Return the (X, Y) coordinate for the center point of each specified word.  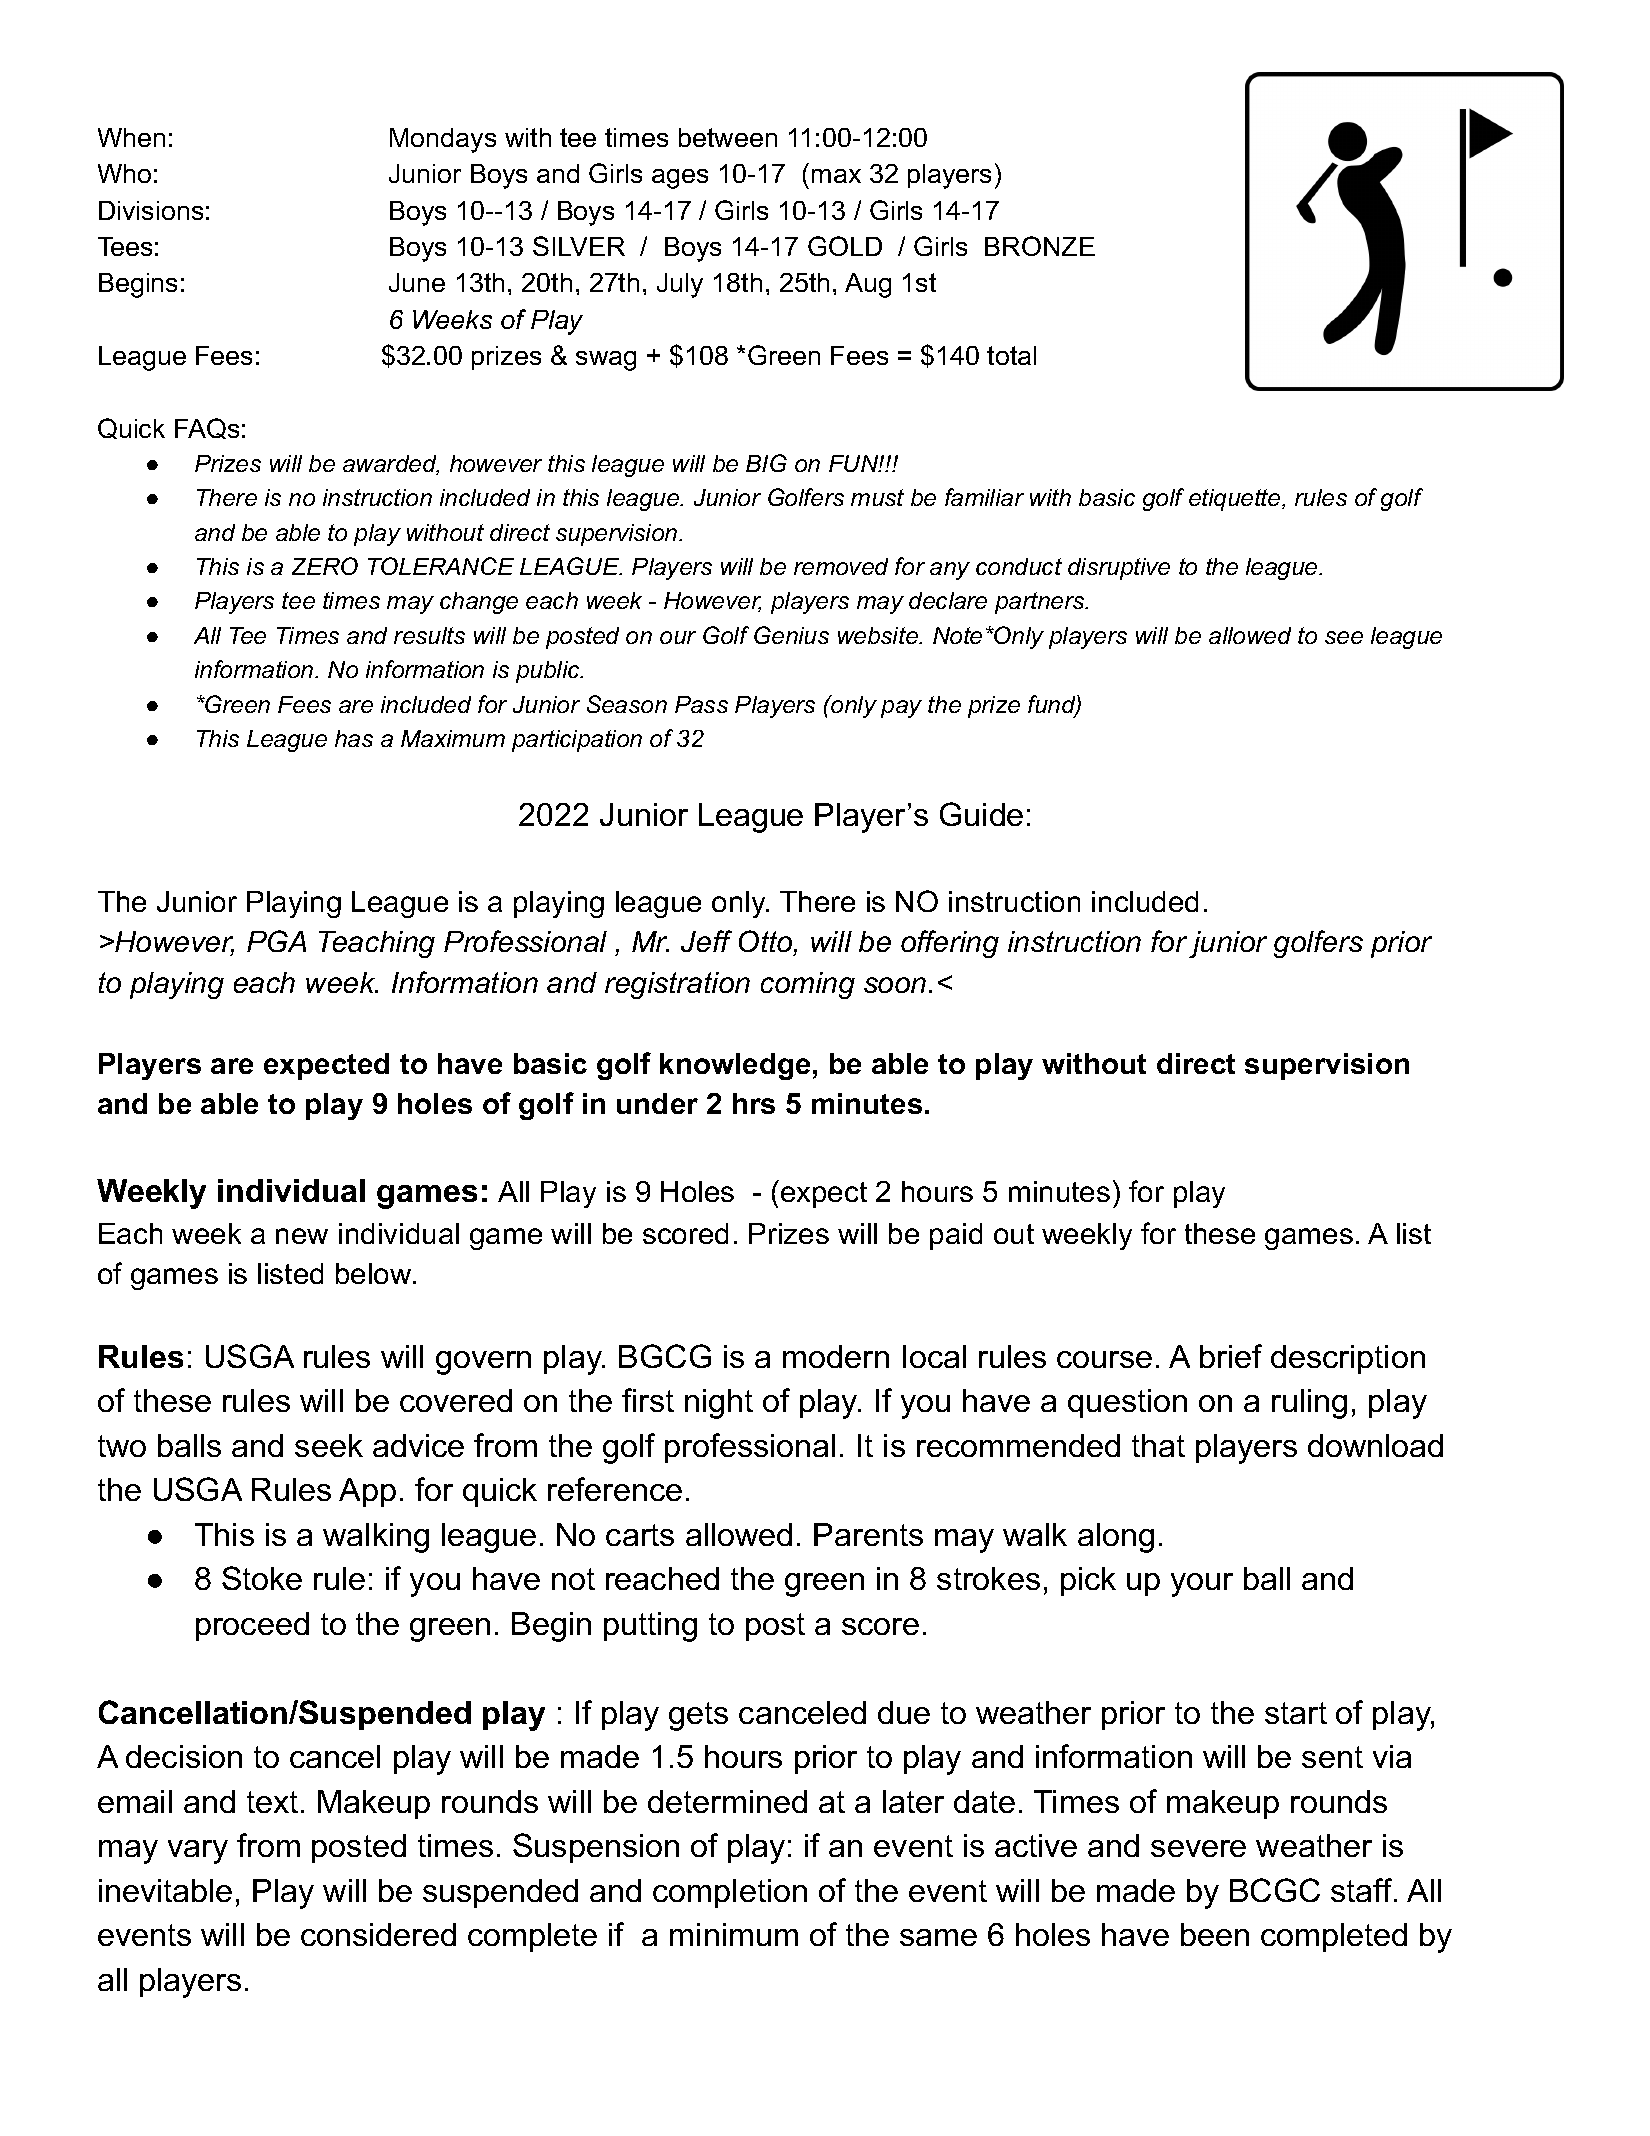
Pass (701, 704)
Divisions (151, 210)
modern (836, 1356)
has (354, 738)
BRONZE (1040, 246)
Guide (981, 814)
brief (1231, 1356)
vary (198, 1852)
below (375, 1273)
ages (680, 179)
